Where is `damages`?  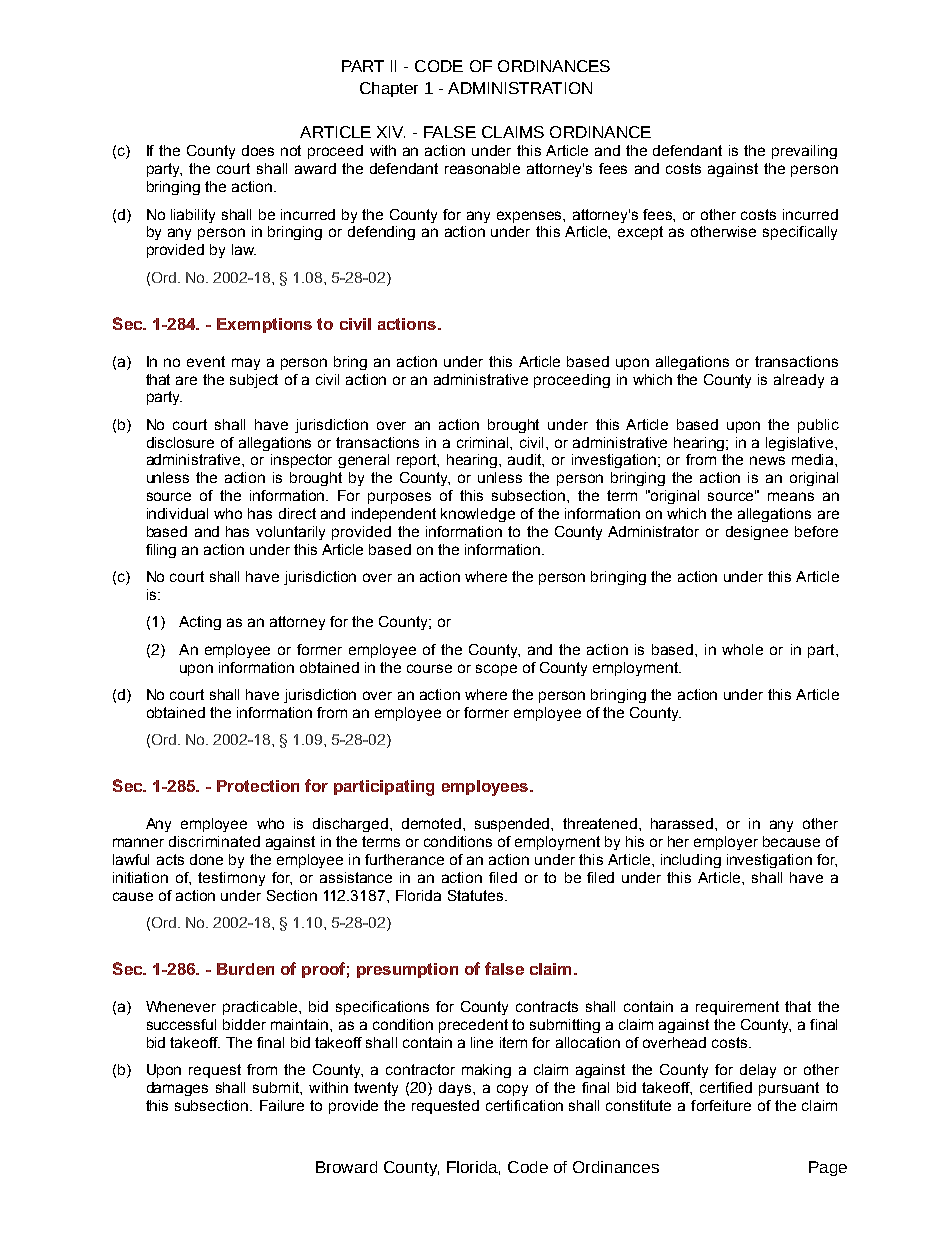
damages is located at coordinates (177, 1089).
